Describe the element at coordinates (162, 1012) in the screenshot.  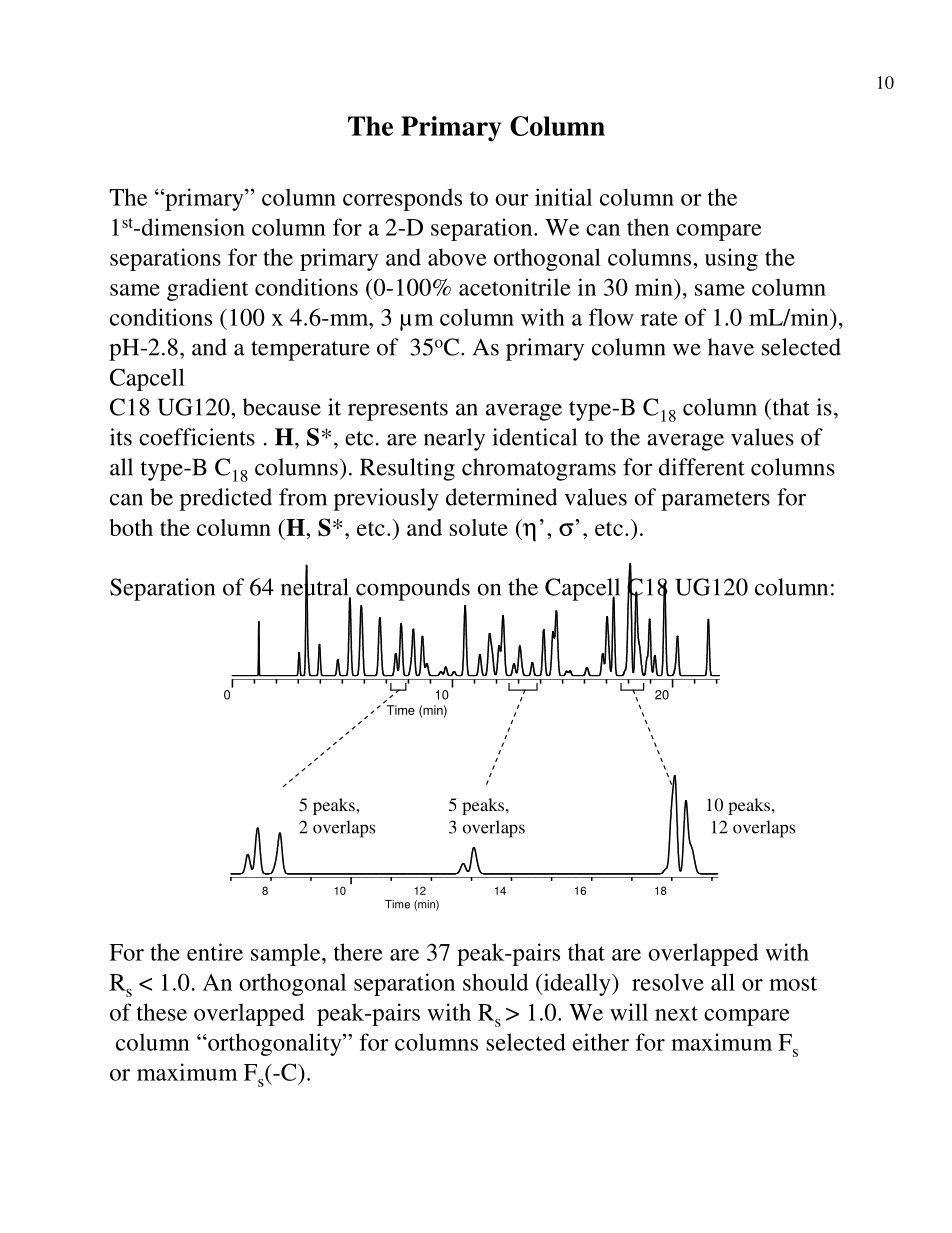
I see `these` at that location.
